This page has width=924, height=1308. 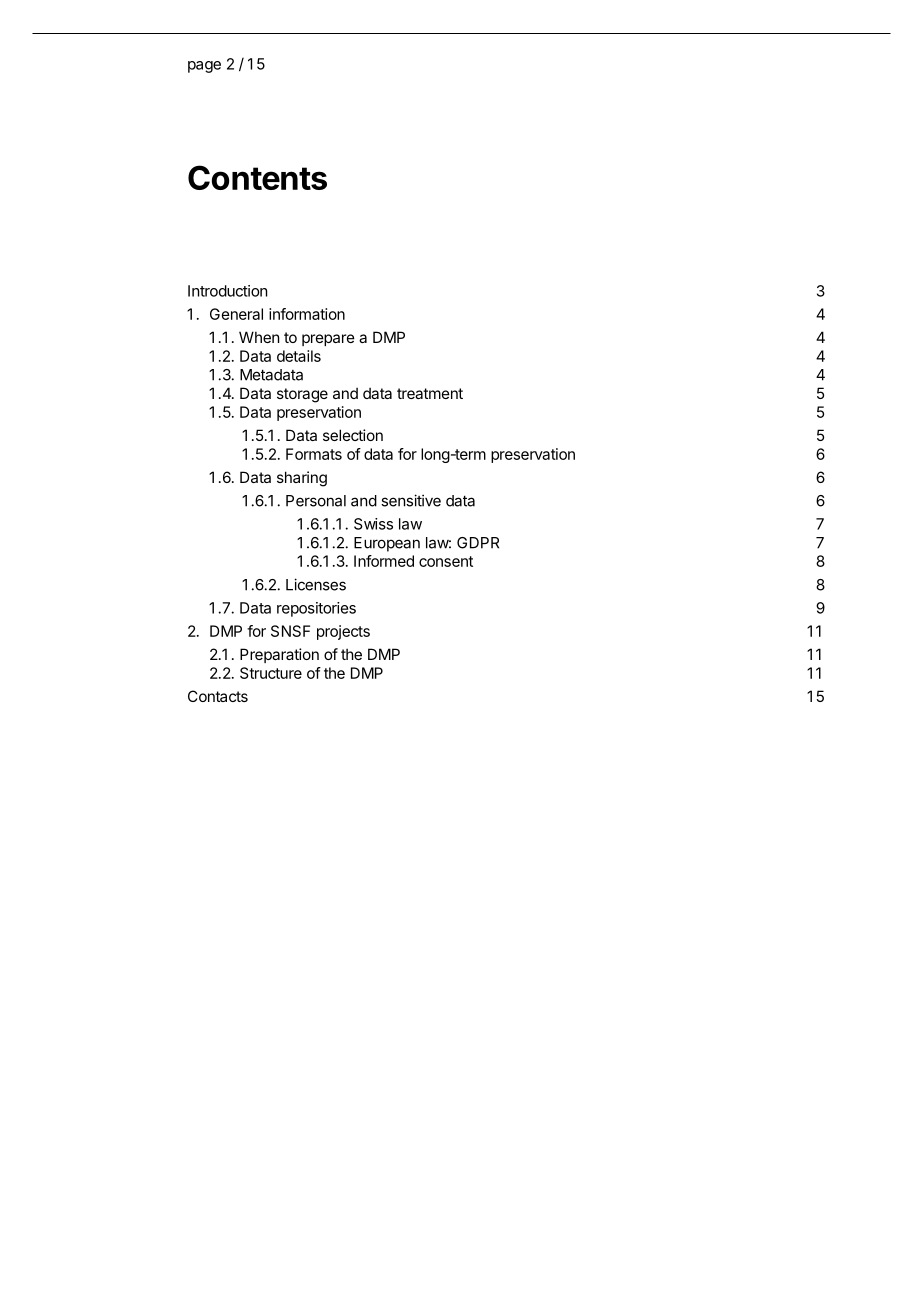 I want to click on information, so click(x=307, y=314).
